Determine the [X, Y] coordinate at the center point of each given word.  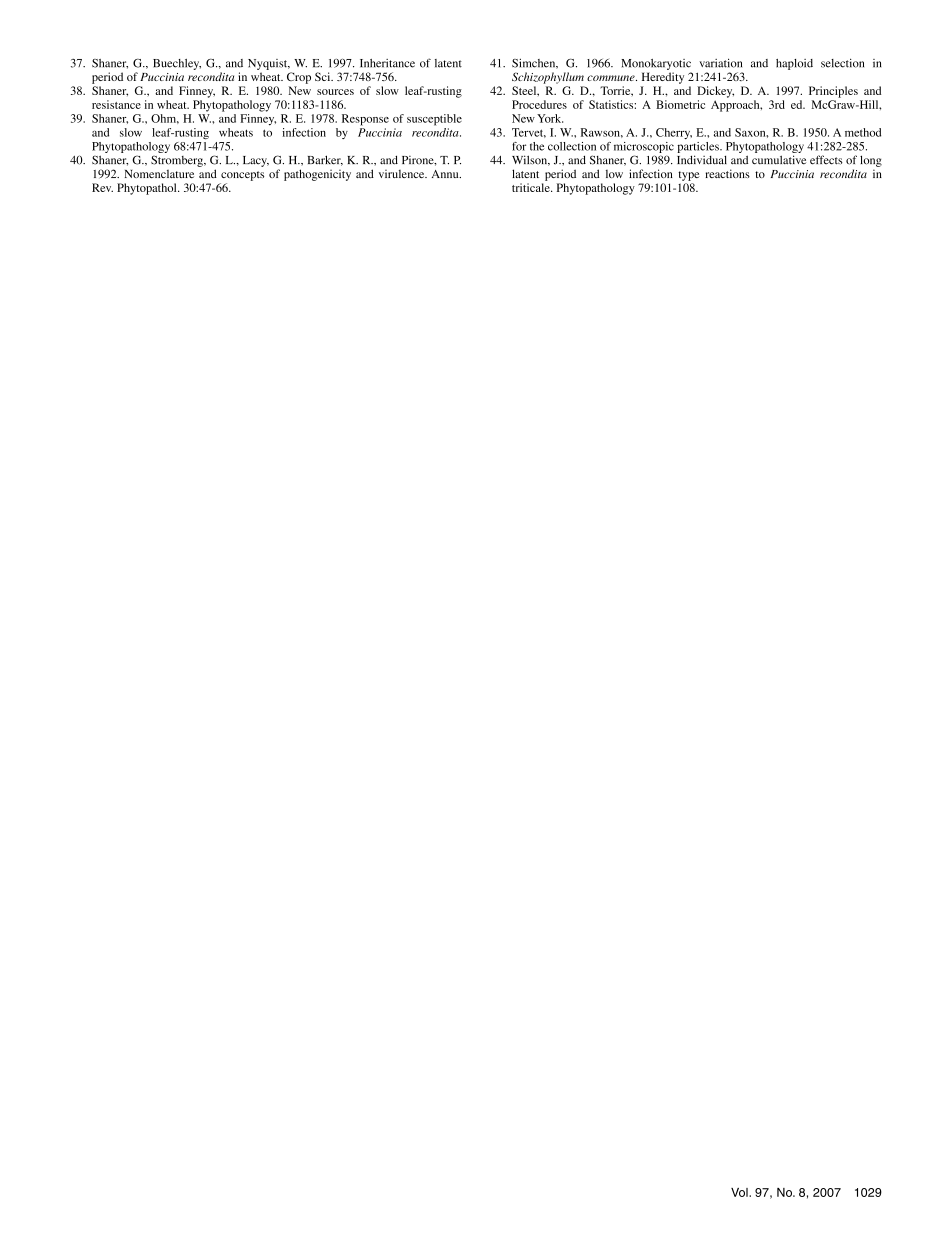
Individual [702, 160]
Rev [102, 187]
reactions [727, 173]
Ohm [165, 119]
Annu [446, 174]
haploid [794, 64]
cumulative [779, 160]
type [689, 176]
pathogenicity [317, 175]
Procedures [539, 104]
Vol [740, 1192]
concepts [242, 176]
